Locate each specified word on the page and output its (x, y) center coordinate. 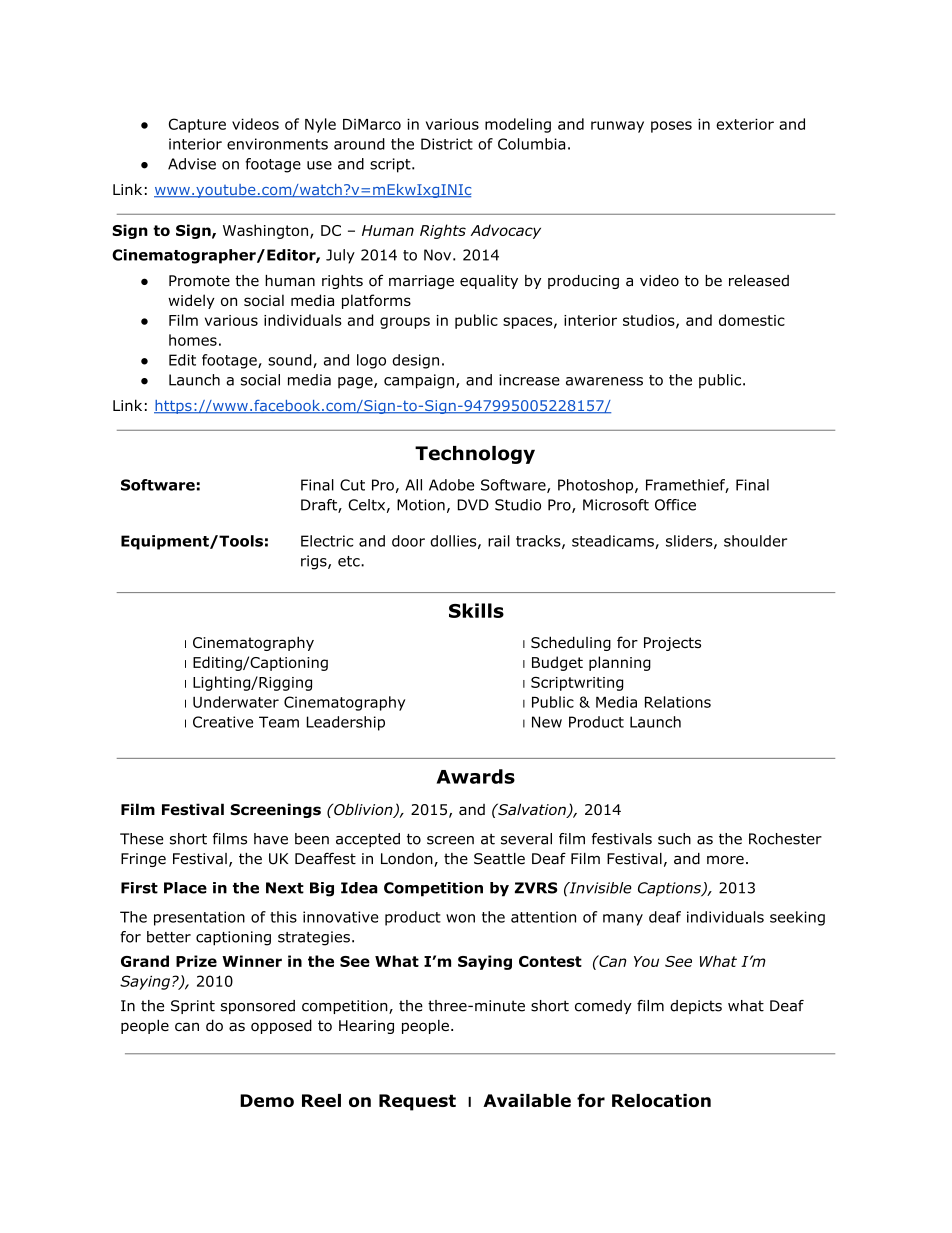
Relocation (661, 1100)
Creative (223, 722)
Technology (475, 455)
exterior (745, 124)
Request (417, 1102)
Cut (352, 485)
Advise (192, 164)
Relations (678, 702)
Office (675, 505)
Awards (476, 776)
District (447, 144)
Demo (267, 1100)
